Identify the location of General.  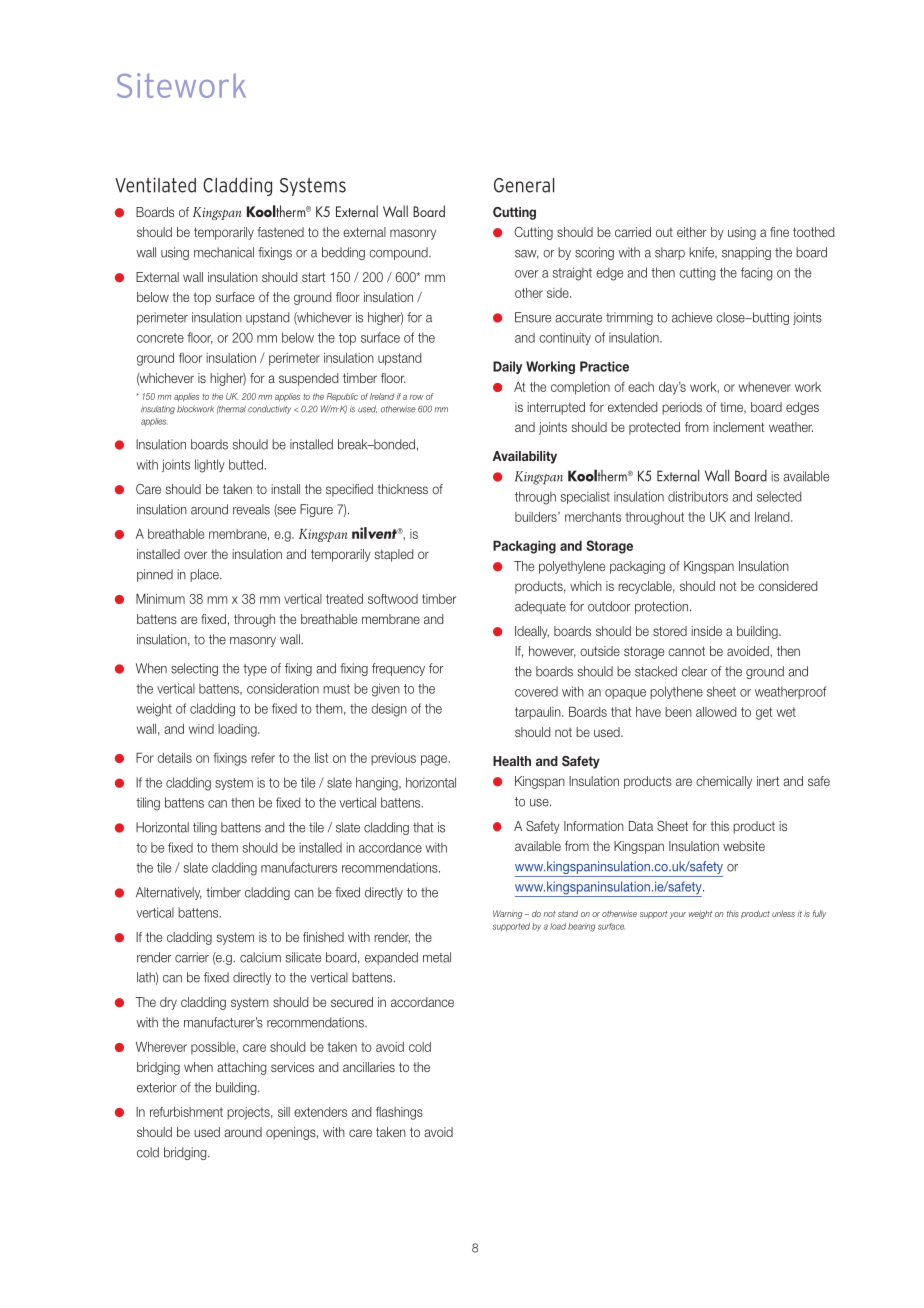
(524, 185).
